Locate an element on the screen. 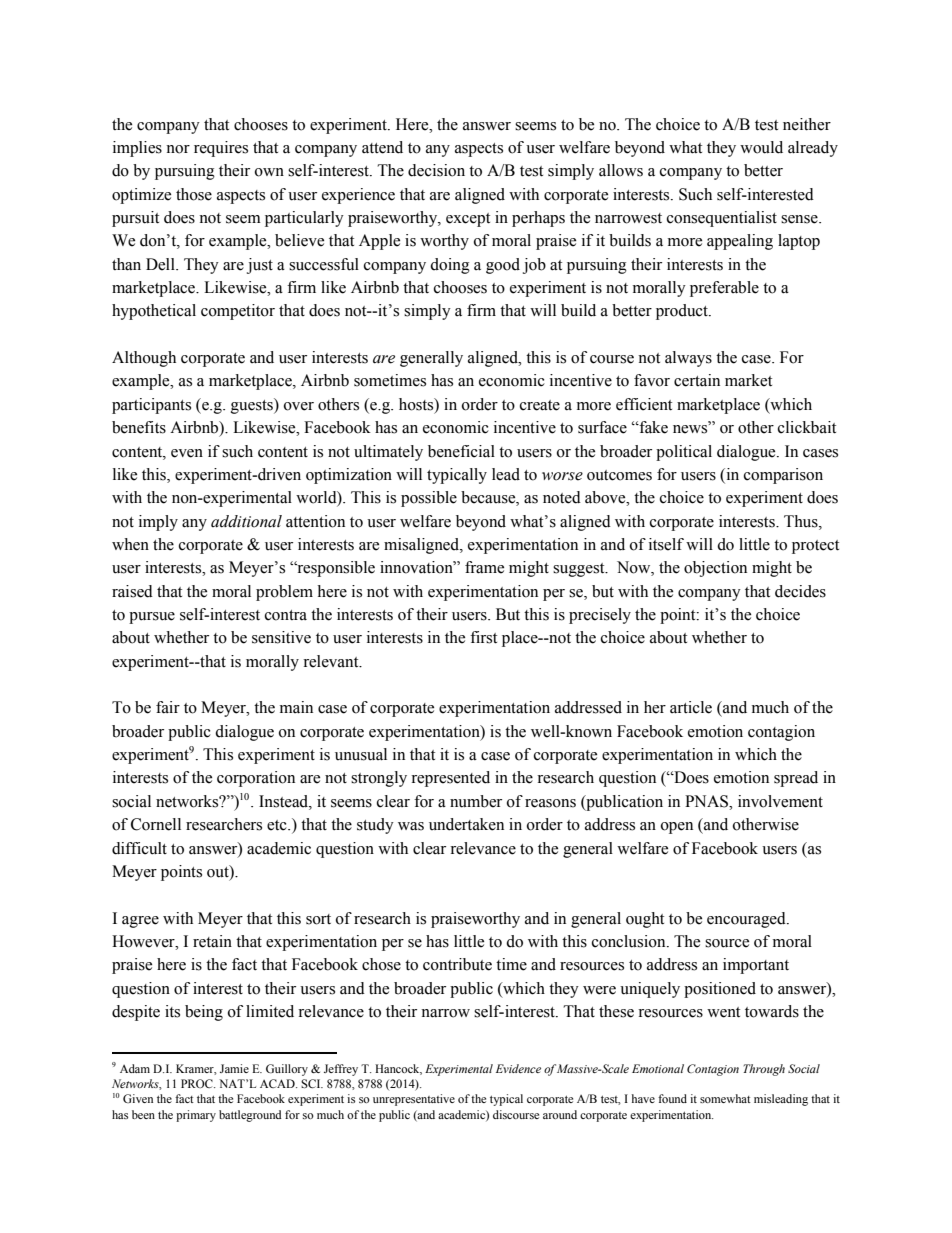  decision is located at coordinates (436, 170).
